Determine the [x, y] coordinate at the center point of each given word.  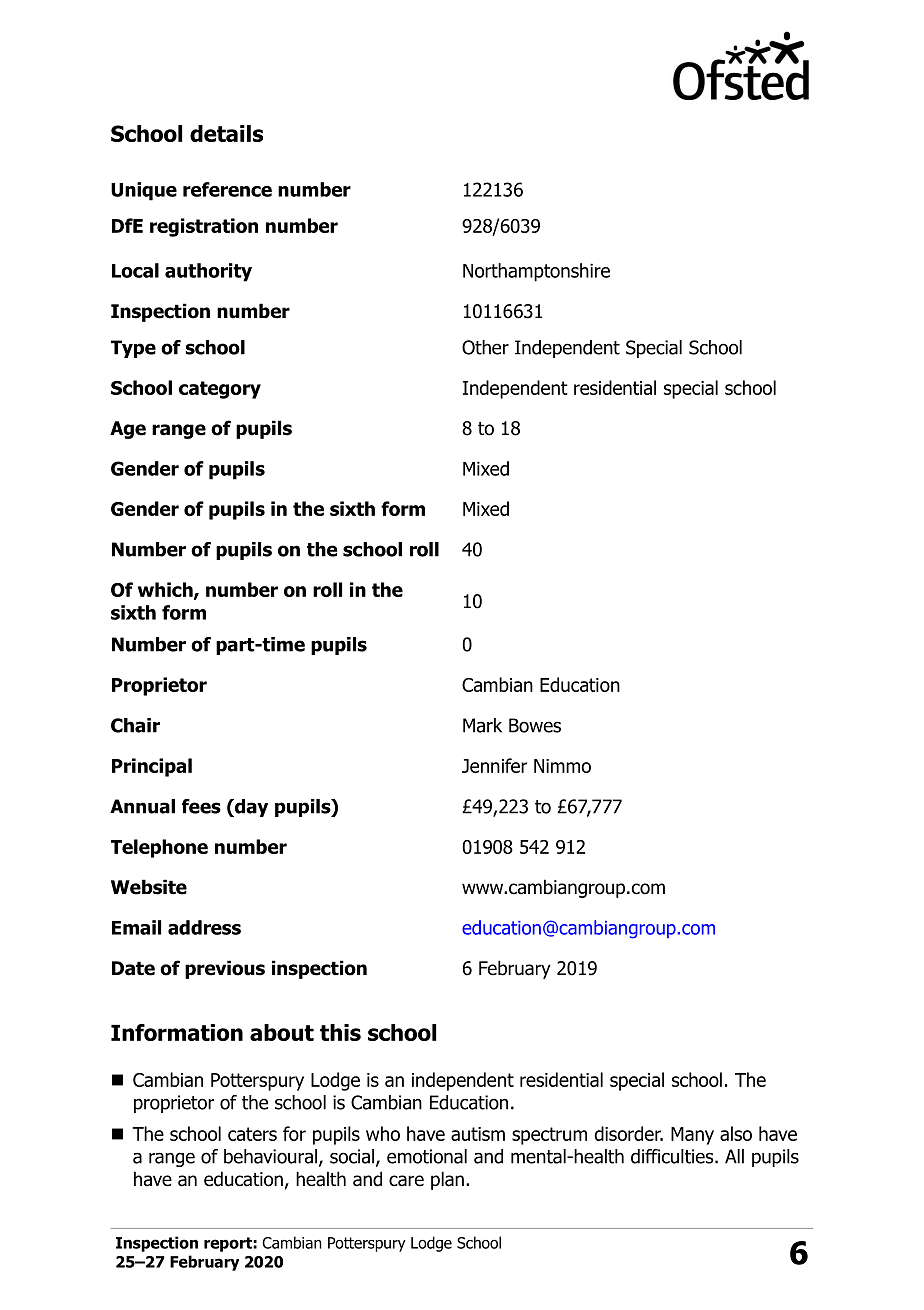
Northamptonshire [536, 272]
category [220, 390]
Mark [482, 725]
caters [252, 1134]
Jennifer [494, 765]
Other [485, 347]
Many [692, 1136]
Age [128, 430]
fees [201, 806]
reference [227, 189]
